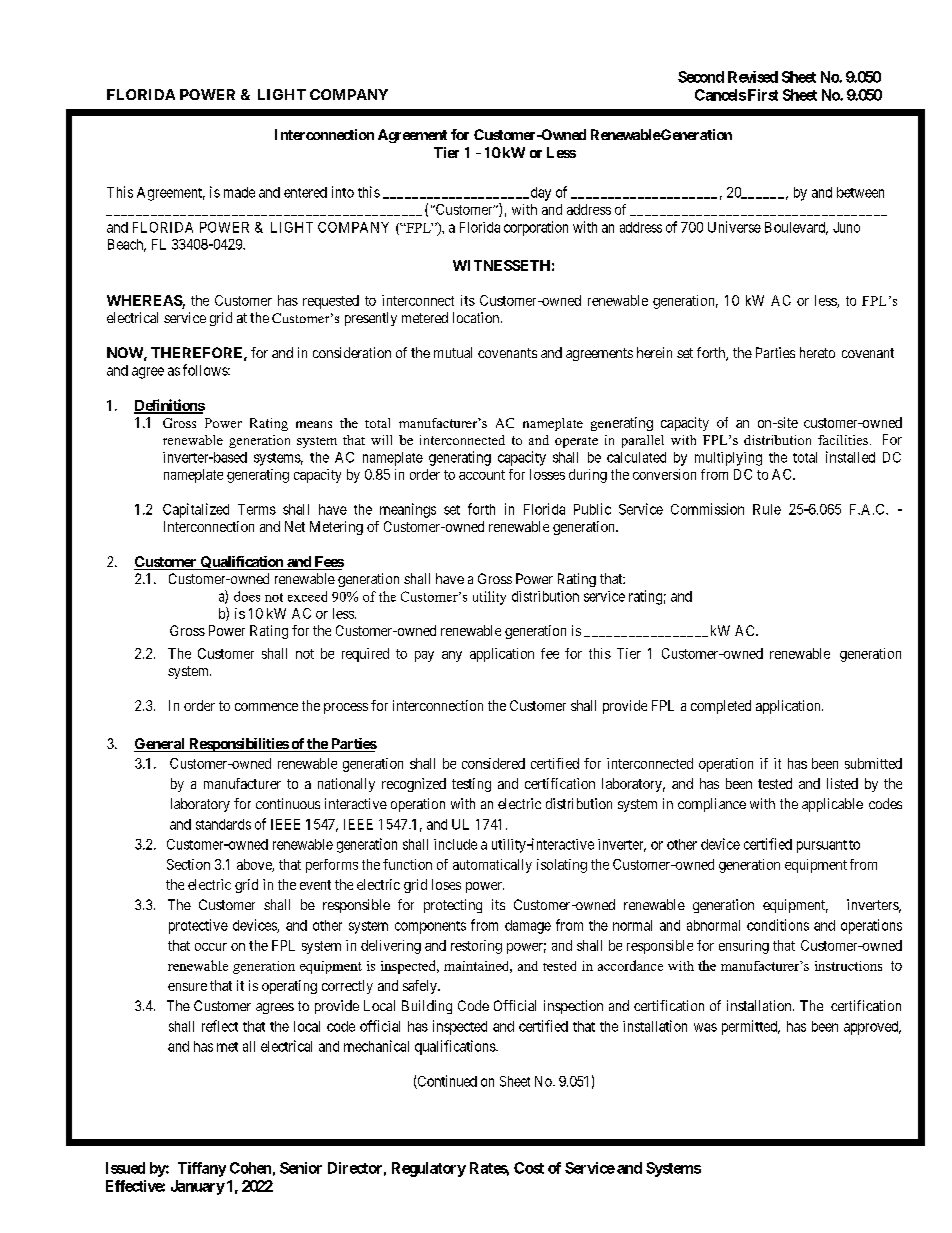 This screenshot has width=952, height=1233. I want to click on Revised, so click(753, 77).
